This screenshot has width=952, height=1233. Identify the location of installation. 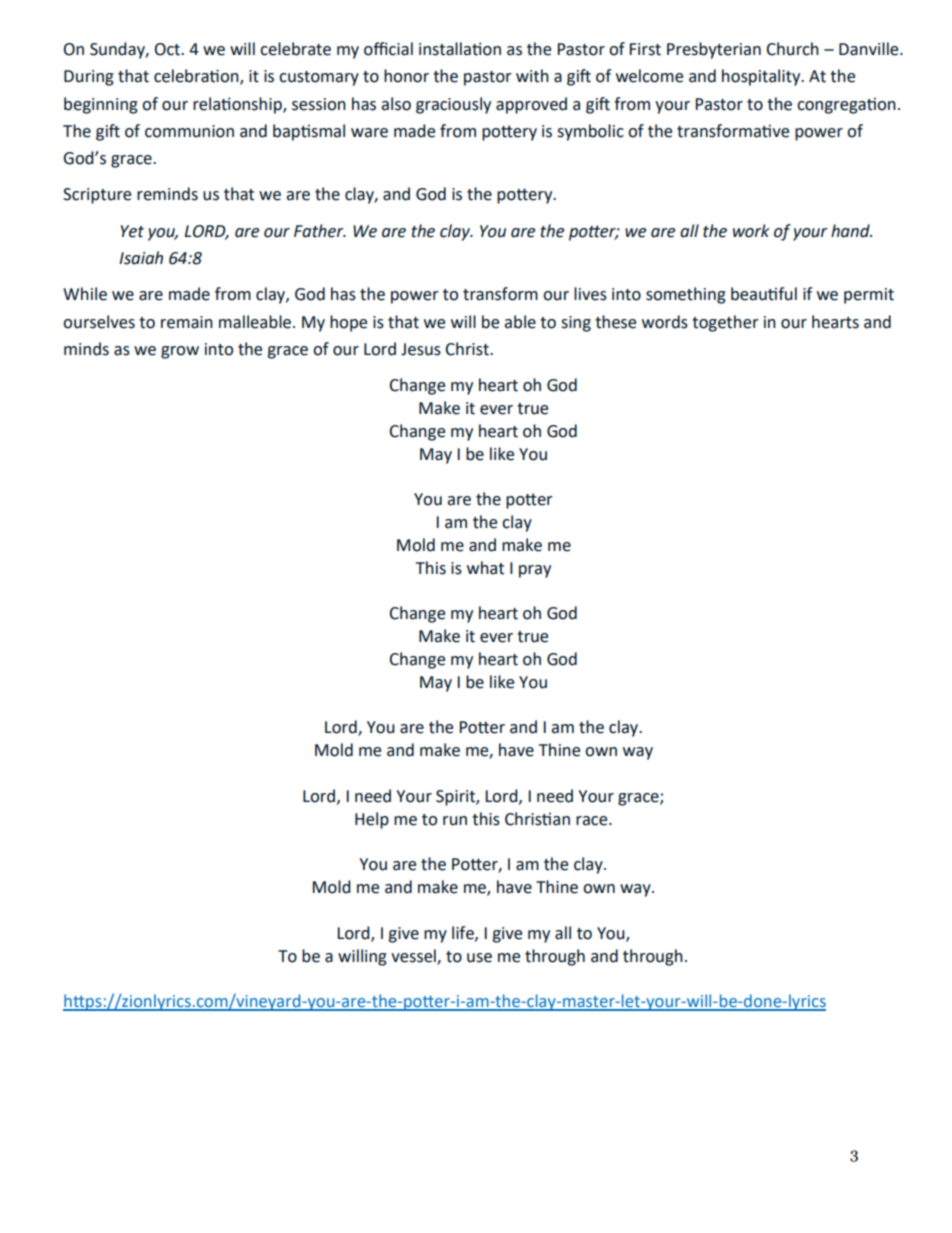
(460, 49).
